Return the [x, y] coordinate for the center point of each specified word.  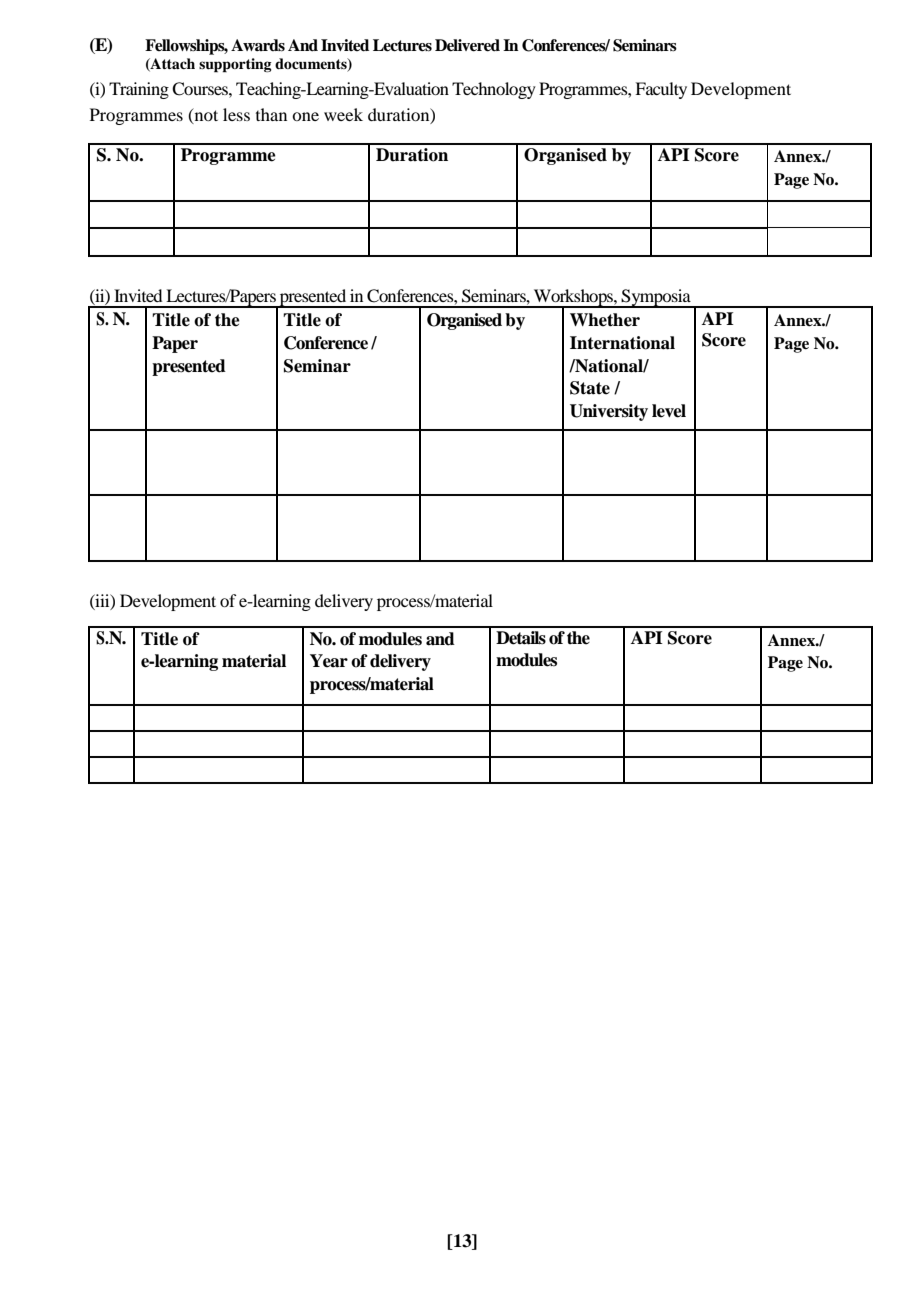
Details [521, 638]
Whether [605, 320]
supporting [235, 65]
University [609, 412]
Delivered [467, 45]
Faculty [661, 90]
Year [329, 661]
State [590, 388]
